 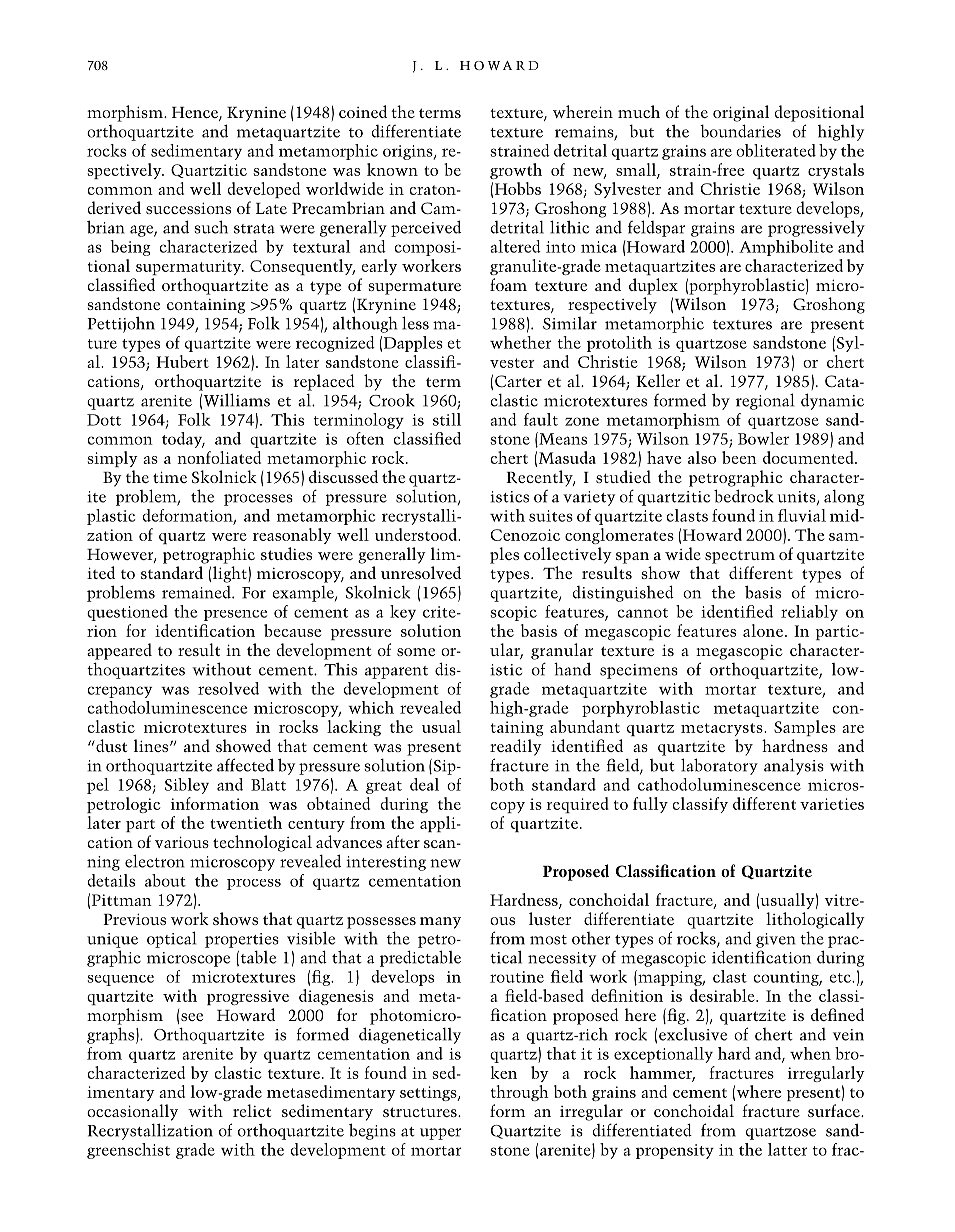 I want to click on deal, so click(x=424, y=784).
